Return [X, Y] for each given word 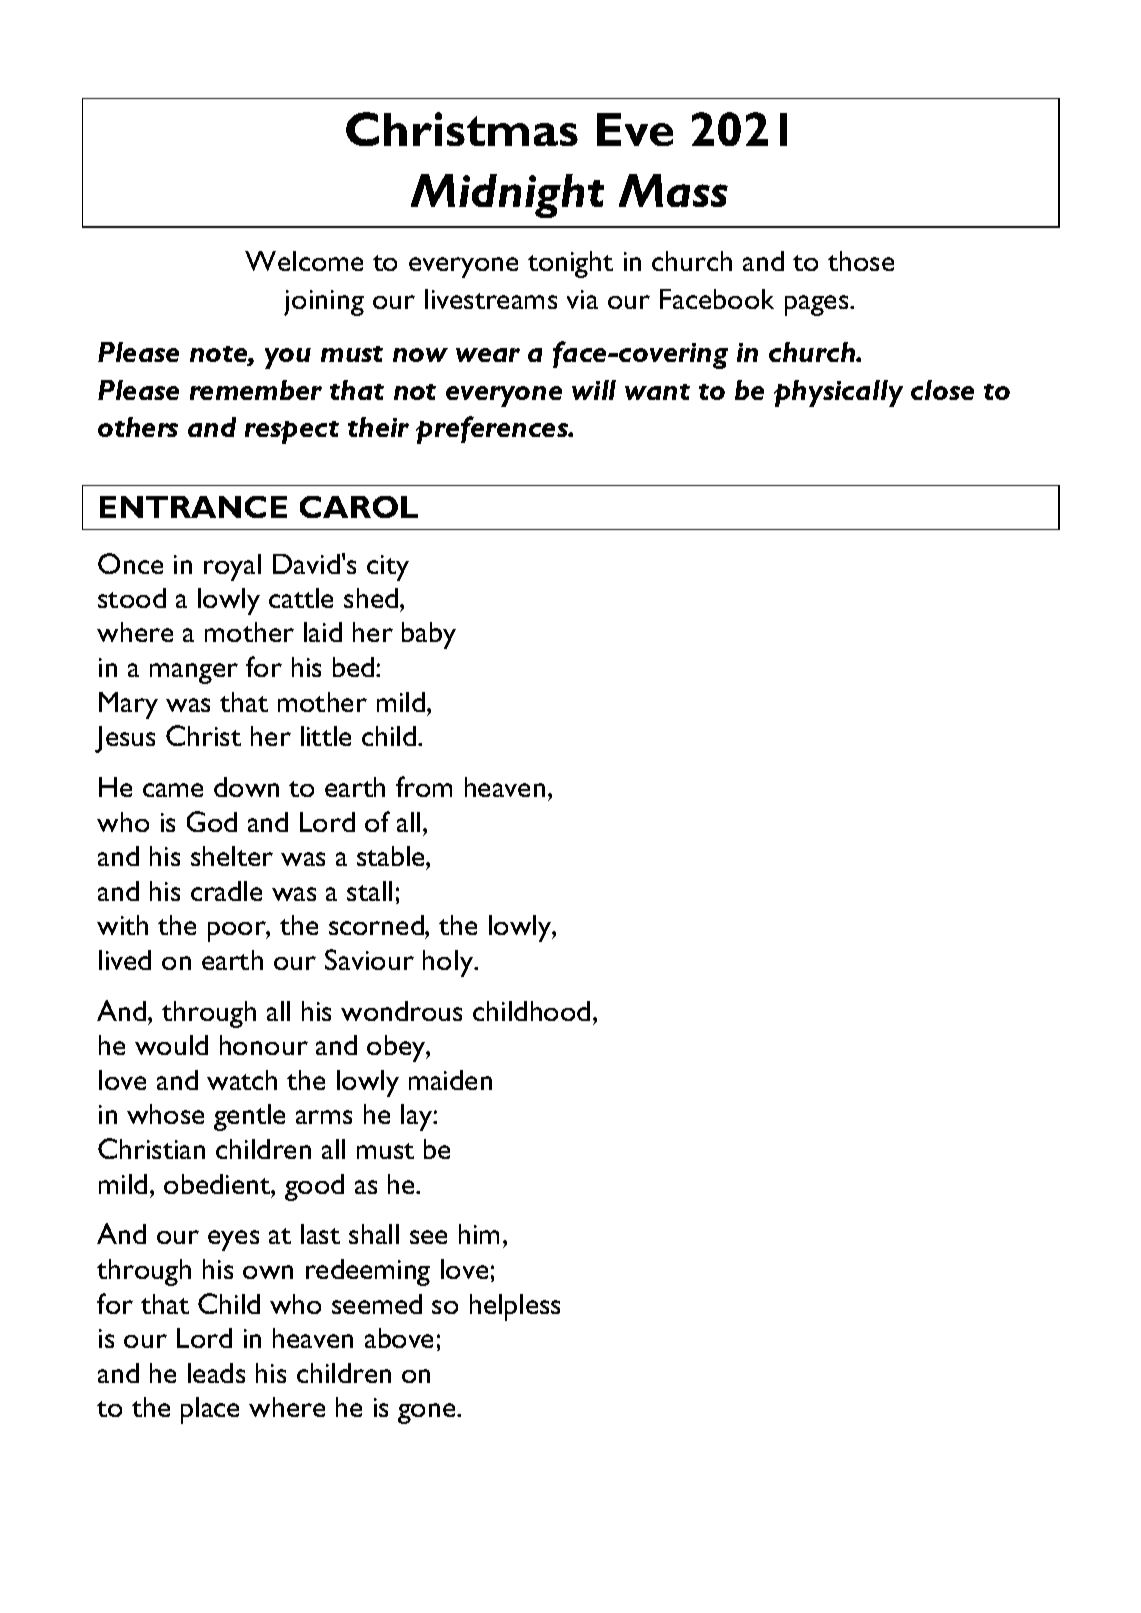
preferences [493, 430]
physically [838, 393]
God [212, 821]
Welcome [304, 261]
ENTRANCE [193, 507]
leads [216, 1373]
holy [449, 963]
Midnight [507, 196]
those [861, 261]
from [424, 786]
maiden [450, 1080]
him [479, 1234]
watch [242, 1080]
